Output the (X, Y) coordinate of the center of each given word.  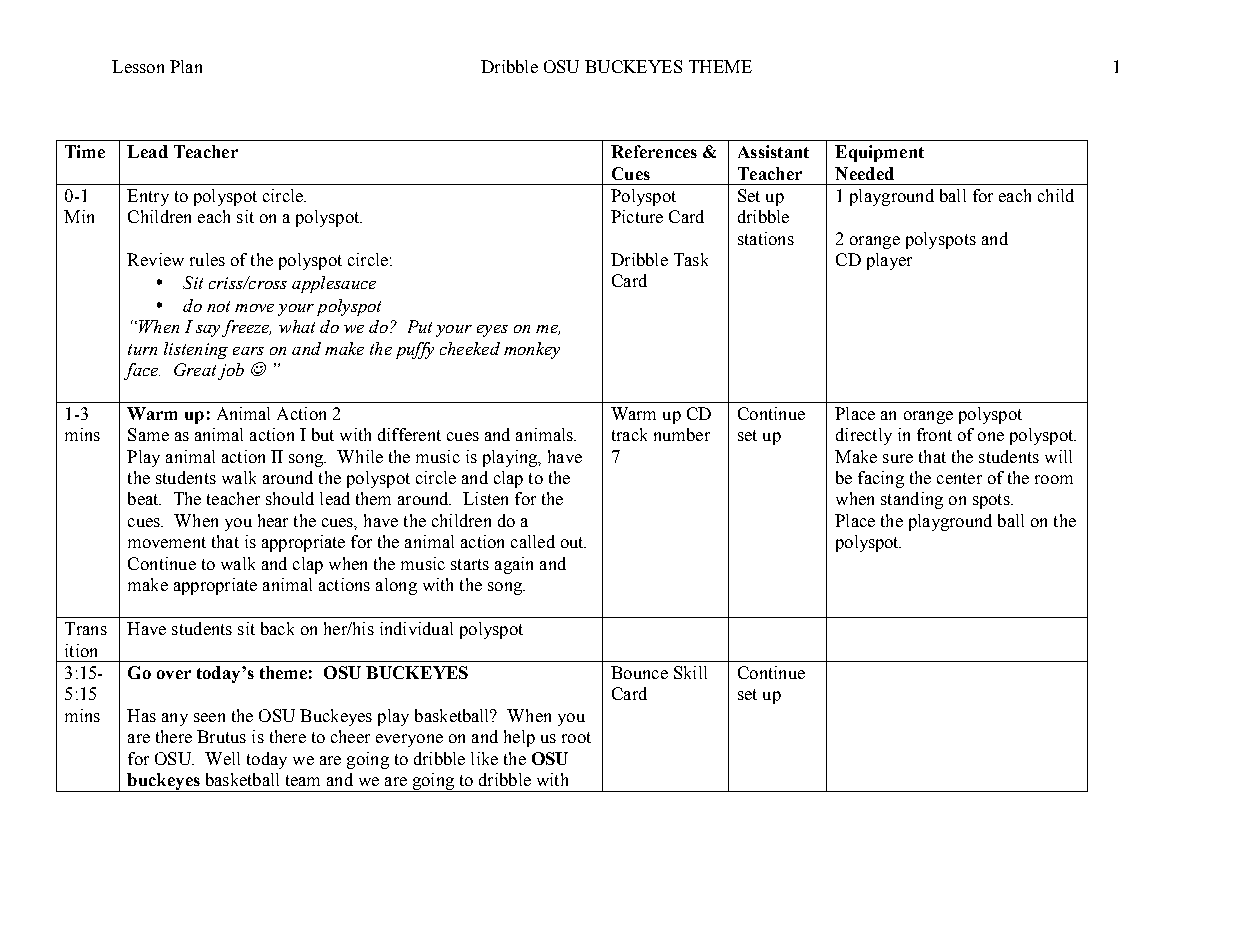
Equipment (879, 153)
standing (912, 500)
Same (148, 434)
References (654, 151)
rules (207, 259)
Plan (186, 66)
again (514, 565)
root (576, 737)
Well (222, 758)
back (277, 628)
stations (766, 238)
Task (691, 259)
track (629, 434)
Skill (690, 672)
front (934, 434)
